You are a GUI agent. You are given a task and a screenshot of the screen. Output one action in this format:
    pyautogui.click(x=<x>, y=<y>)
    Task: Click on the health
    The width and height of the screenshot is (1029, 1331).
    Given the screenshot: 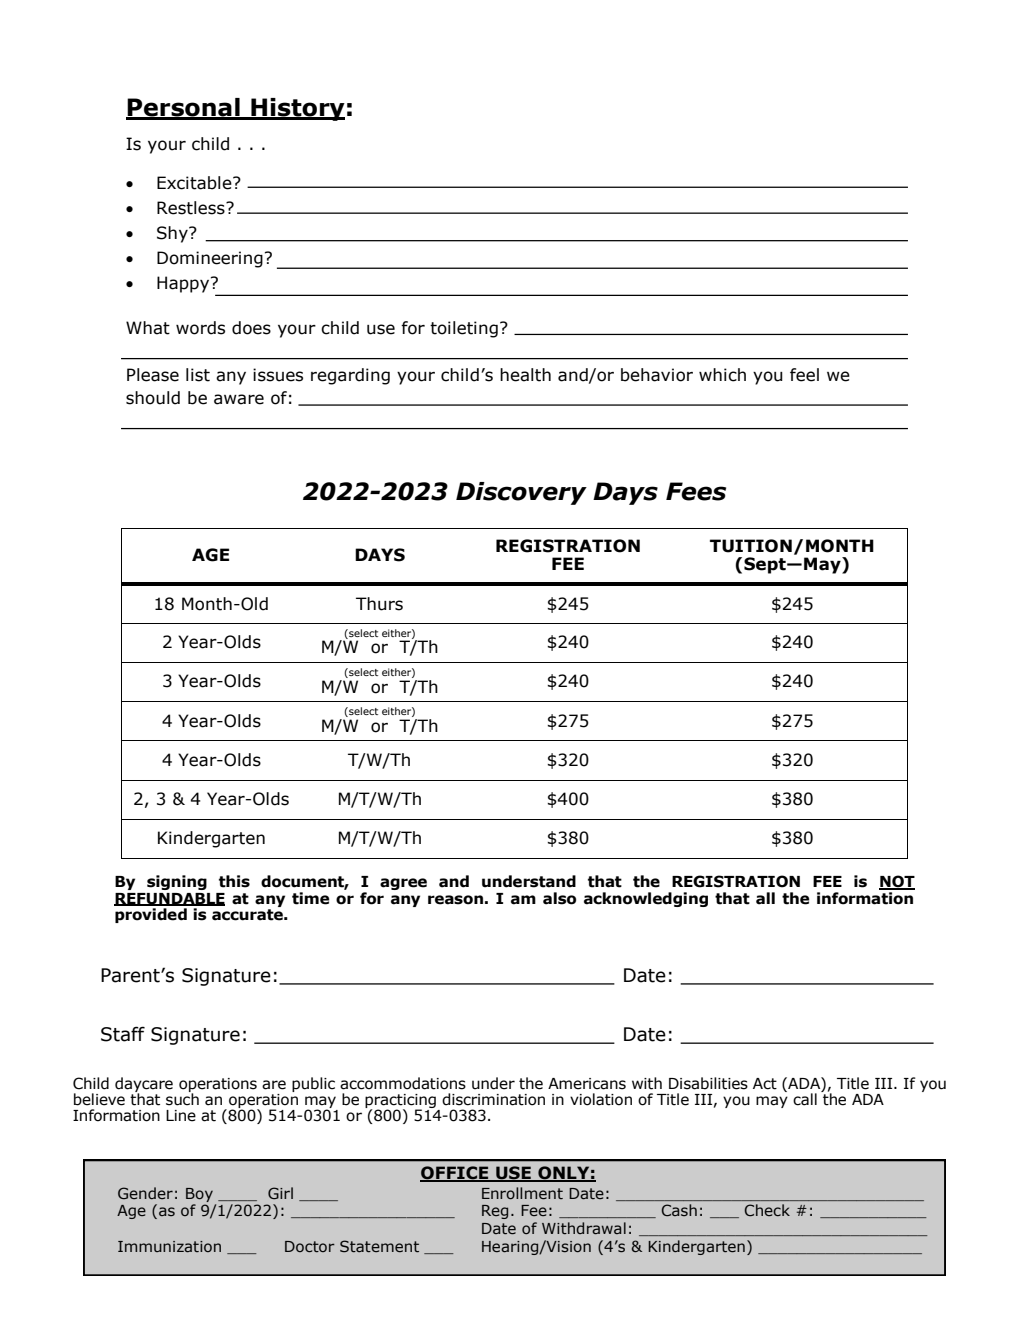 What is the action you would take?
    pyautogui.click(x=525, y=375)
